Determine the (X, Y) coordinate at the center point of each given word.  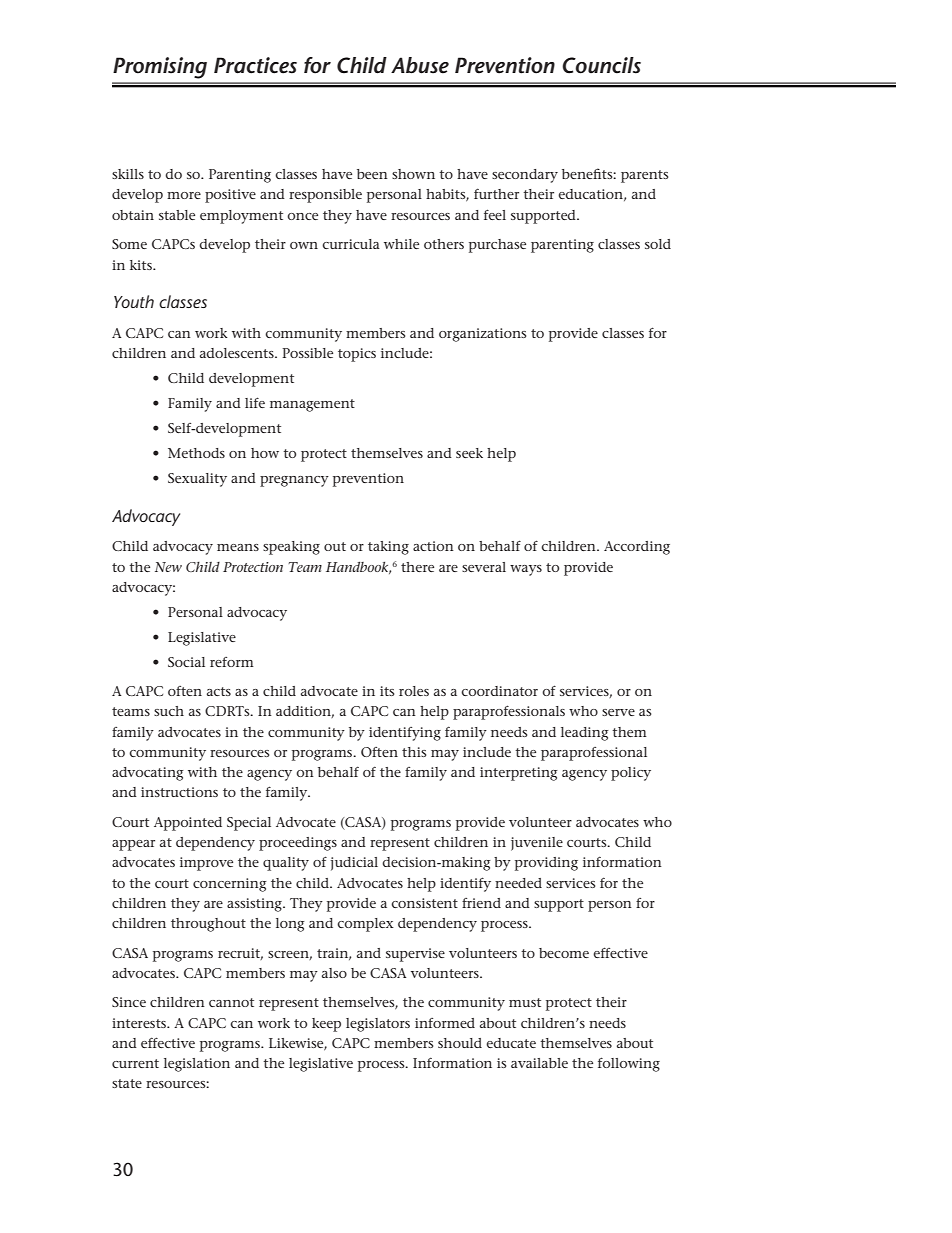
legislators (378, 1025)
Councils (601, 65)
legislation (197, 1065)
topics (357, 355)
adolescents (238, 353)
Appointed (188, 824)
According (637, 548)
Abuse (420, 65)
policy (631, 774)
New (168, 567)
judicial (354, 864)
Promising (160, 68)
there (417, 567)
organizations (482, 335)
